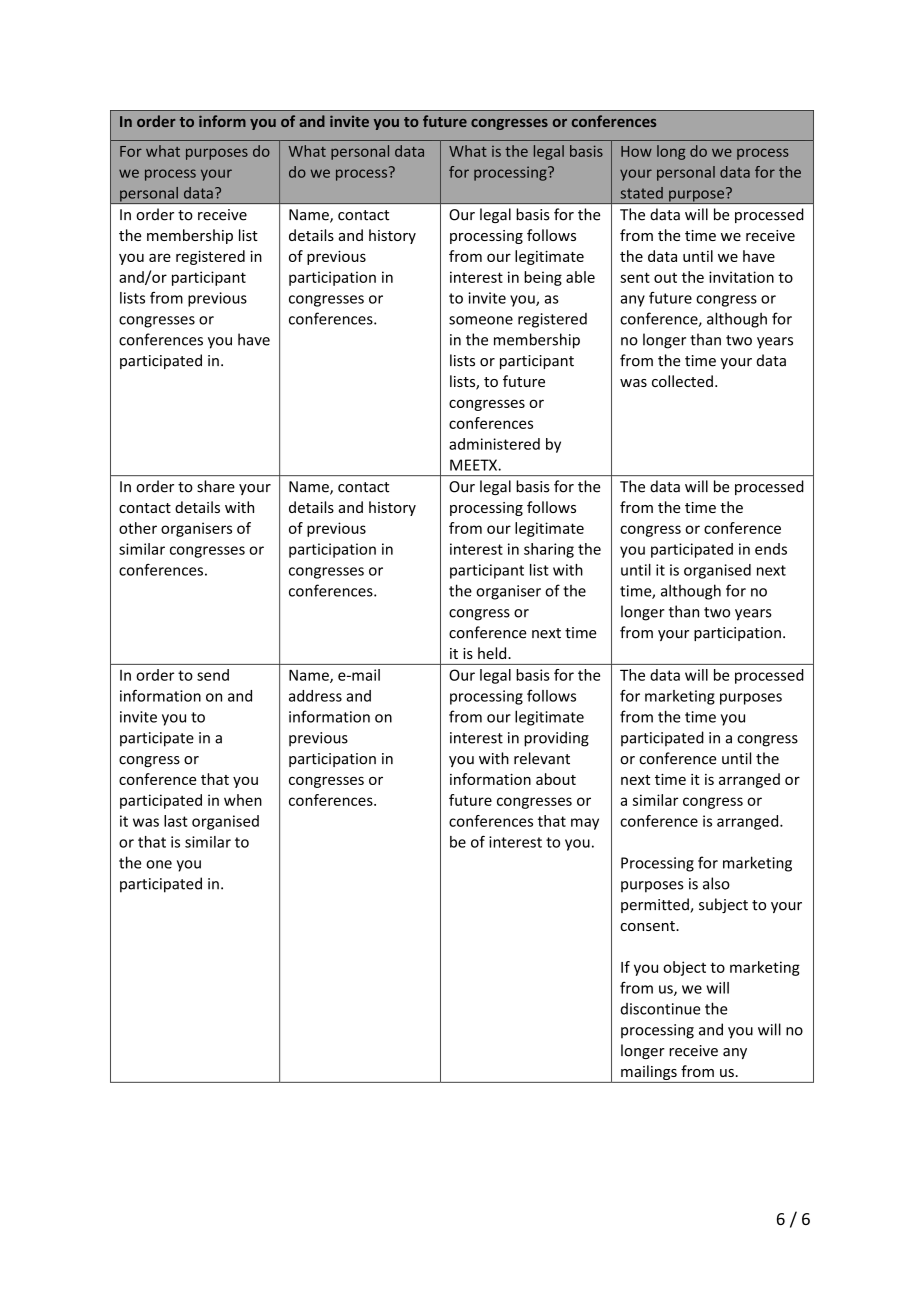 This screenshot has width=924, height=1308. What do you see at coordinates (543, 278) in the screenshot?
I see `being` at bounding box center [543, 278].
